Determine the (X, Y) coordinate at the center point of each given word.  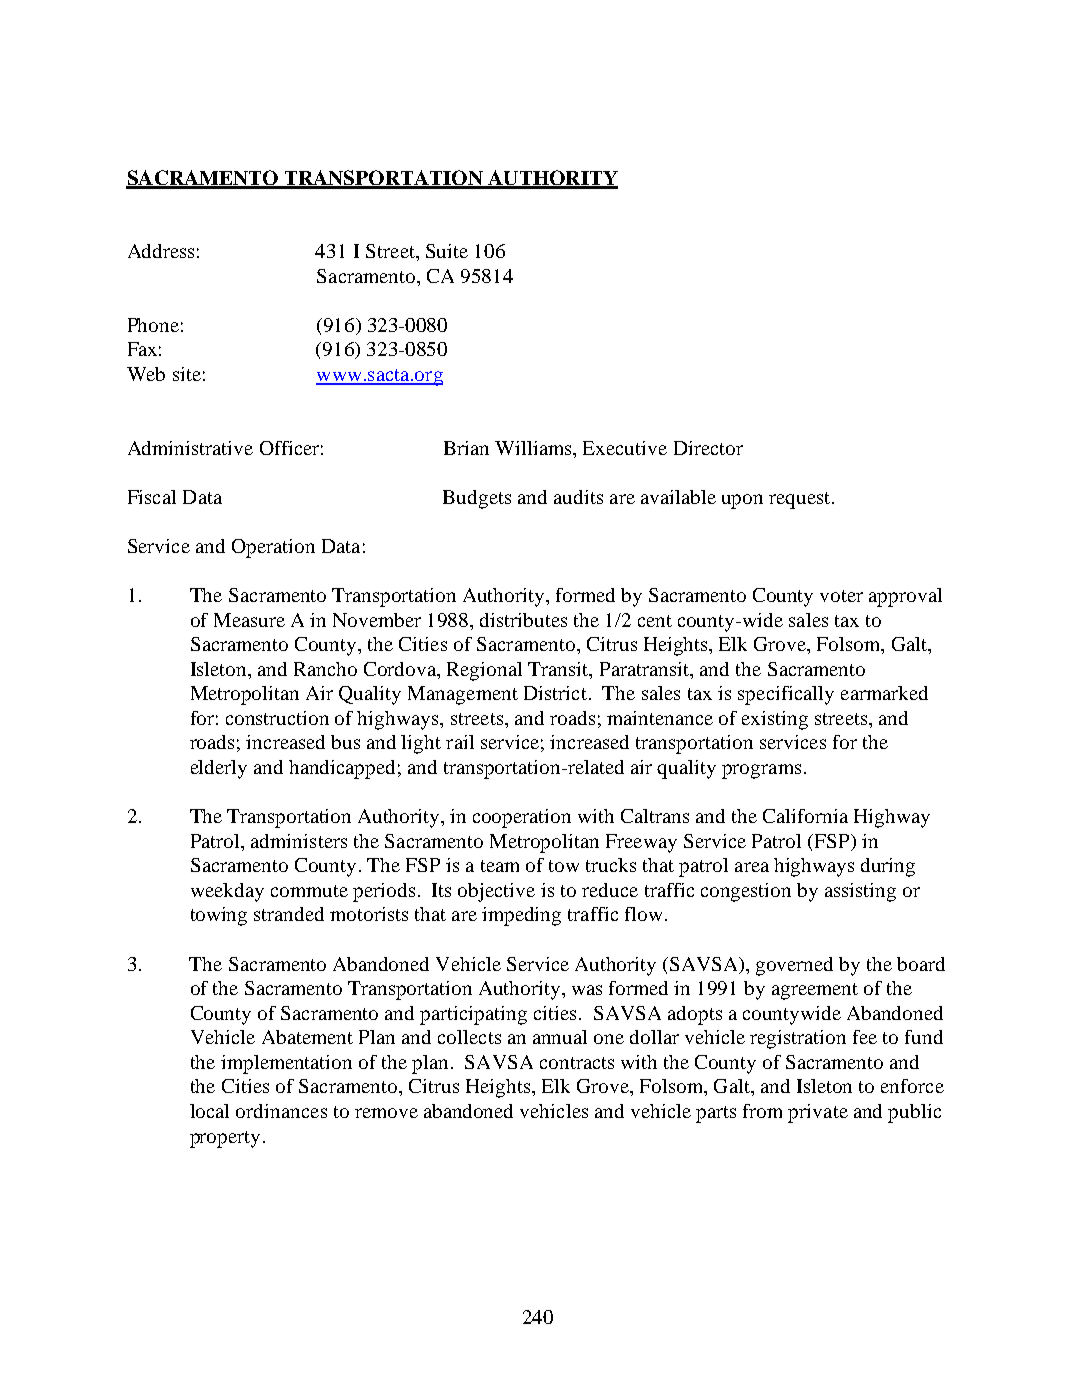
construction (277, 718)
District (555, 693)
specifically (786, 695)
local (209, 1111)
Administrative (190, 448)
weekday (227, 892)
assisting (860, 892)
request (801, 500)
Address (161, 251)
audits (578, 497)
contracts (577, 1063)
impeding (521, 916)
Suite (447, 251)
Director (708, 448)
